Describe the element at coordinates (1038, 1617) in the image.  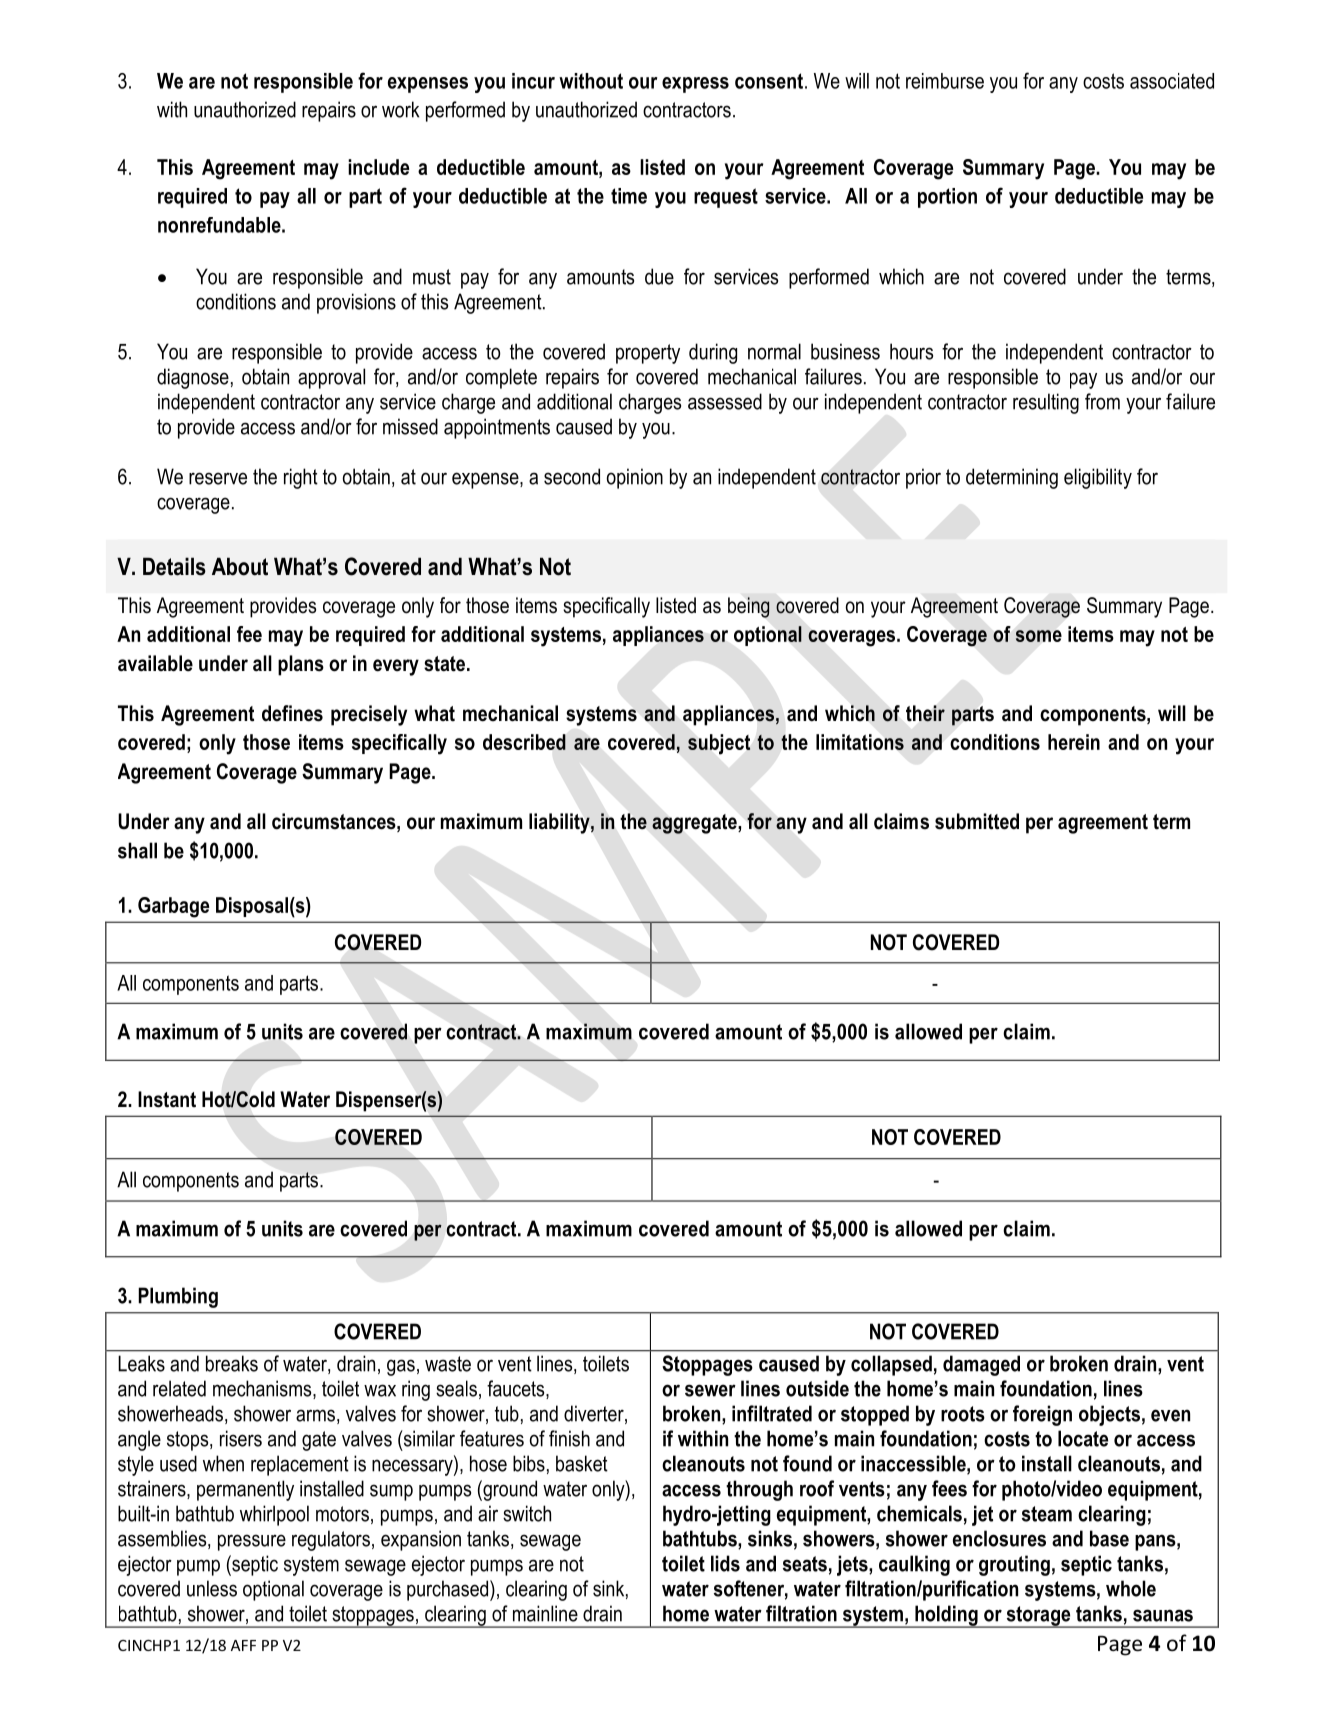
I see `storage` at that location.
